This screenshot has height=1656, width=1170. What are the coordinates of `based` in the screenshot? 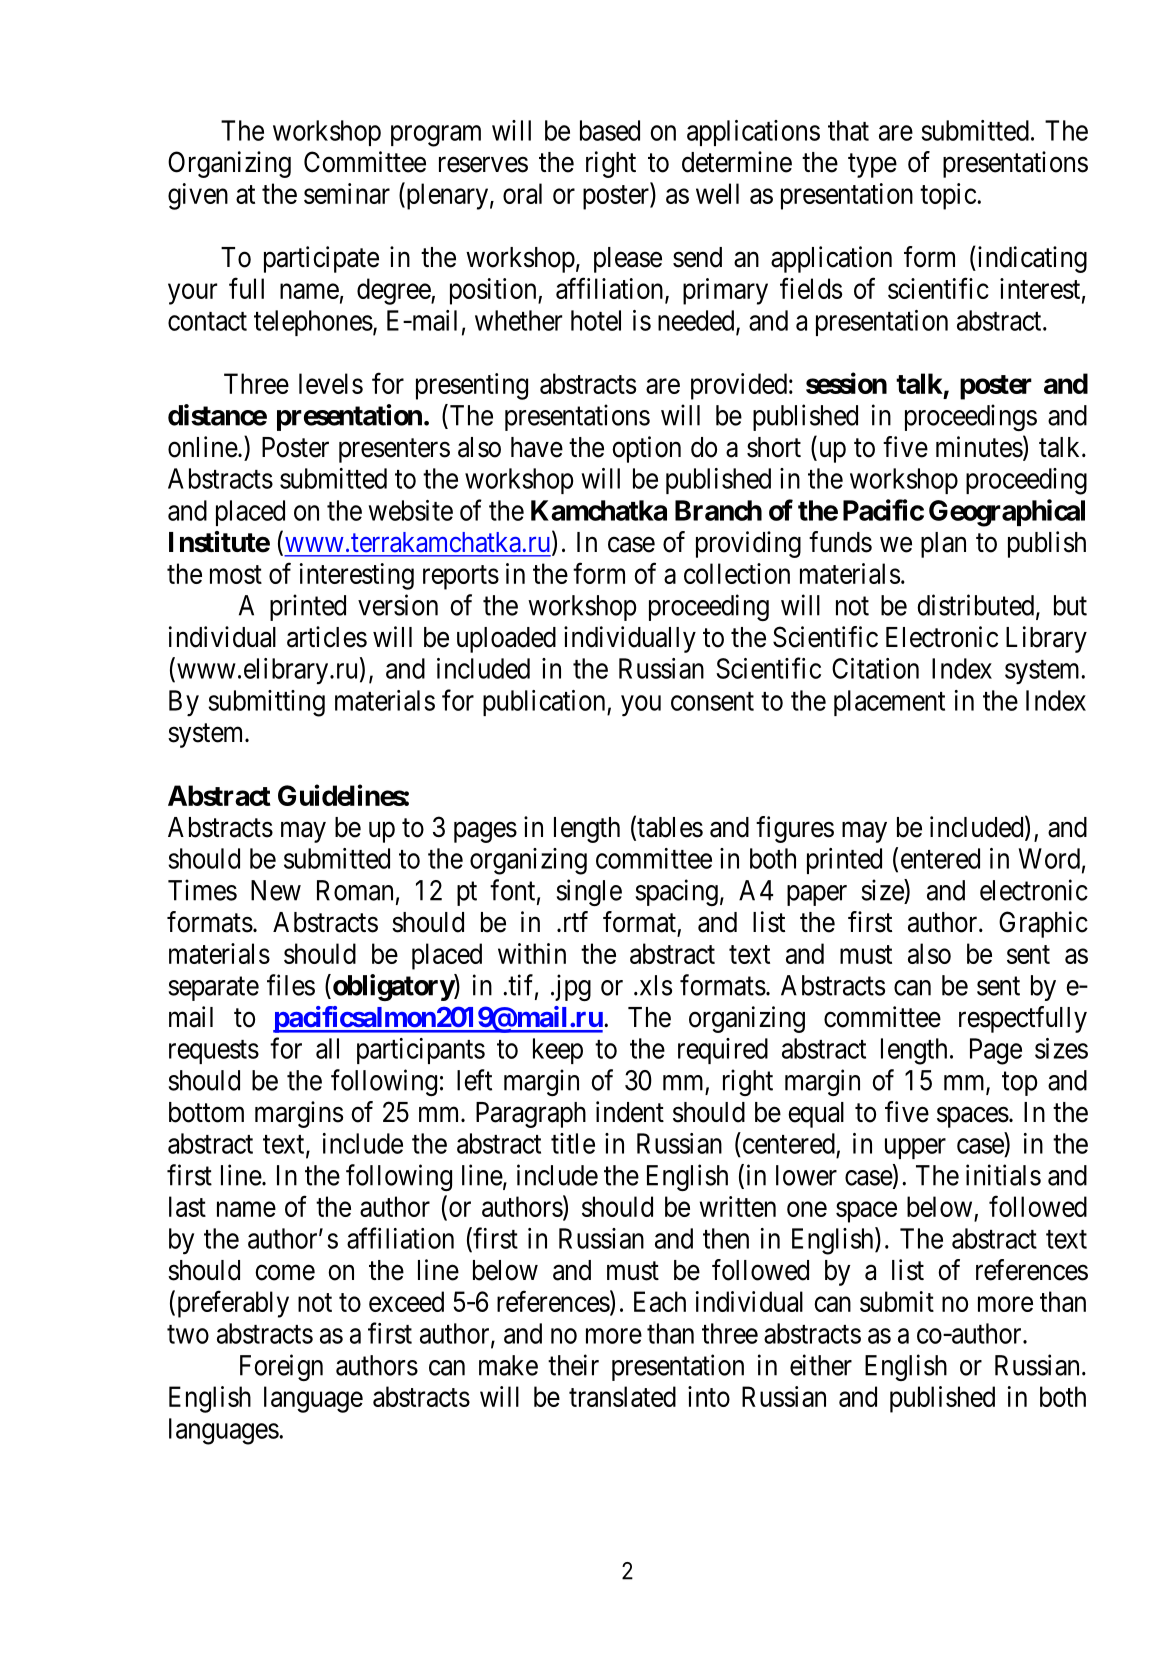 It's located at (610, 130).
